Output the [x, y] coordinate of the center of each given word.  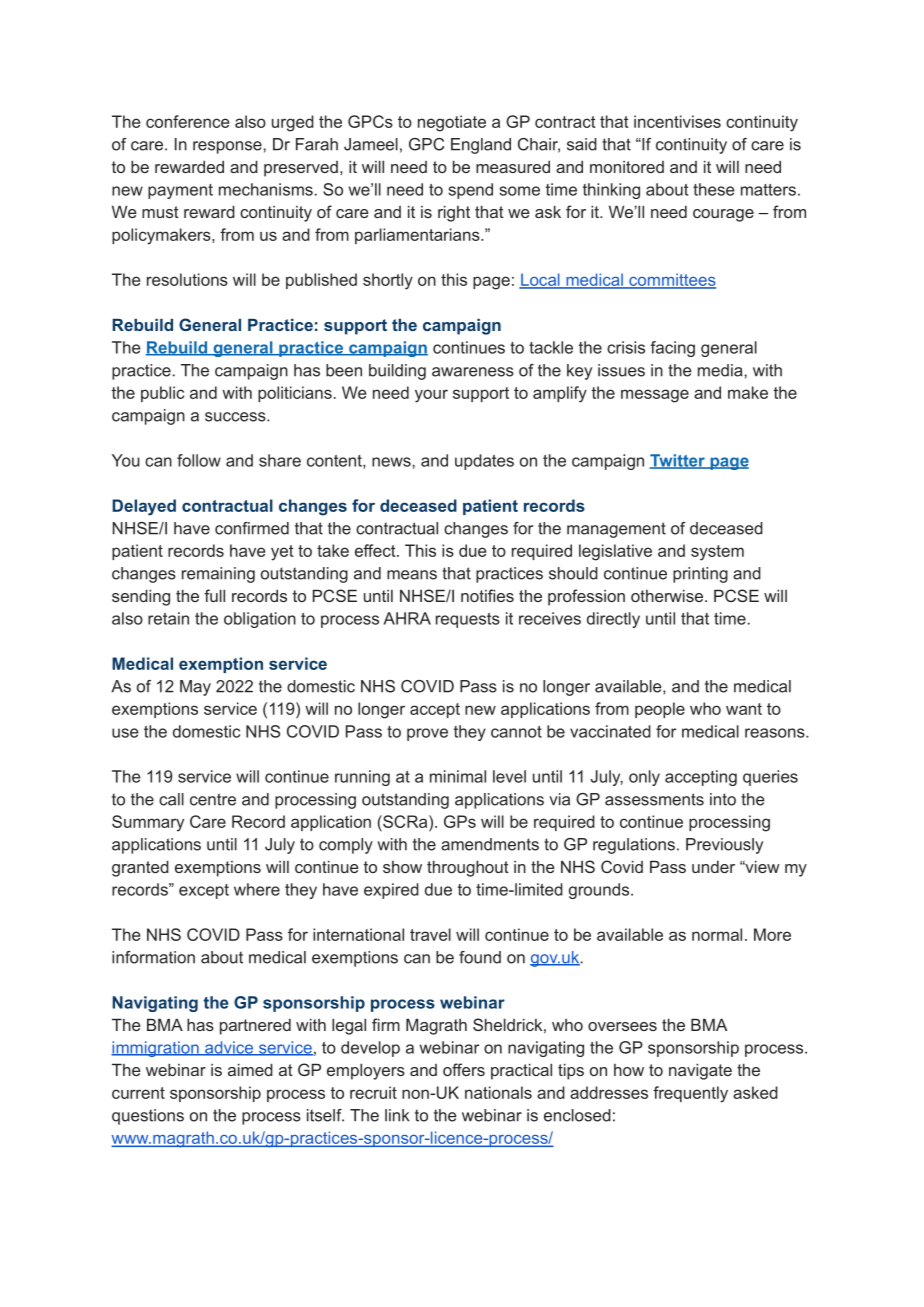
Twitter [678, 461]
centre [213, 799]
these [714, 189]
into [723, 799]
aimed [250, 1069]
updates [484, 462]
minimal [458, 776]
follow [199, 460]
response [228, 147]
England [481, 146]
